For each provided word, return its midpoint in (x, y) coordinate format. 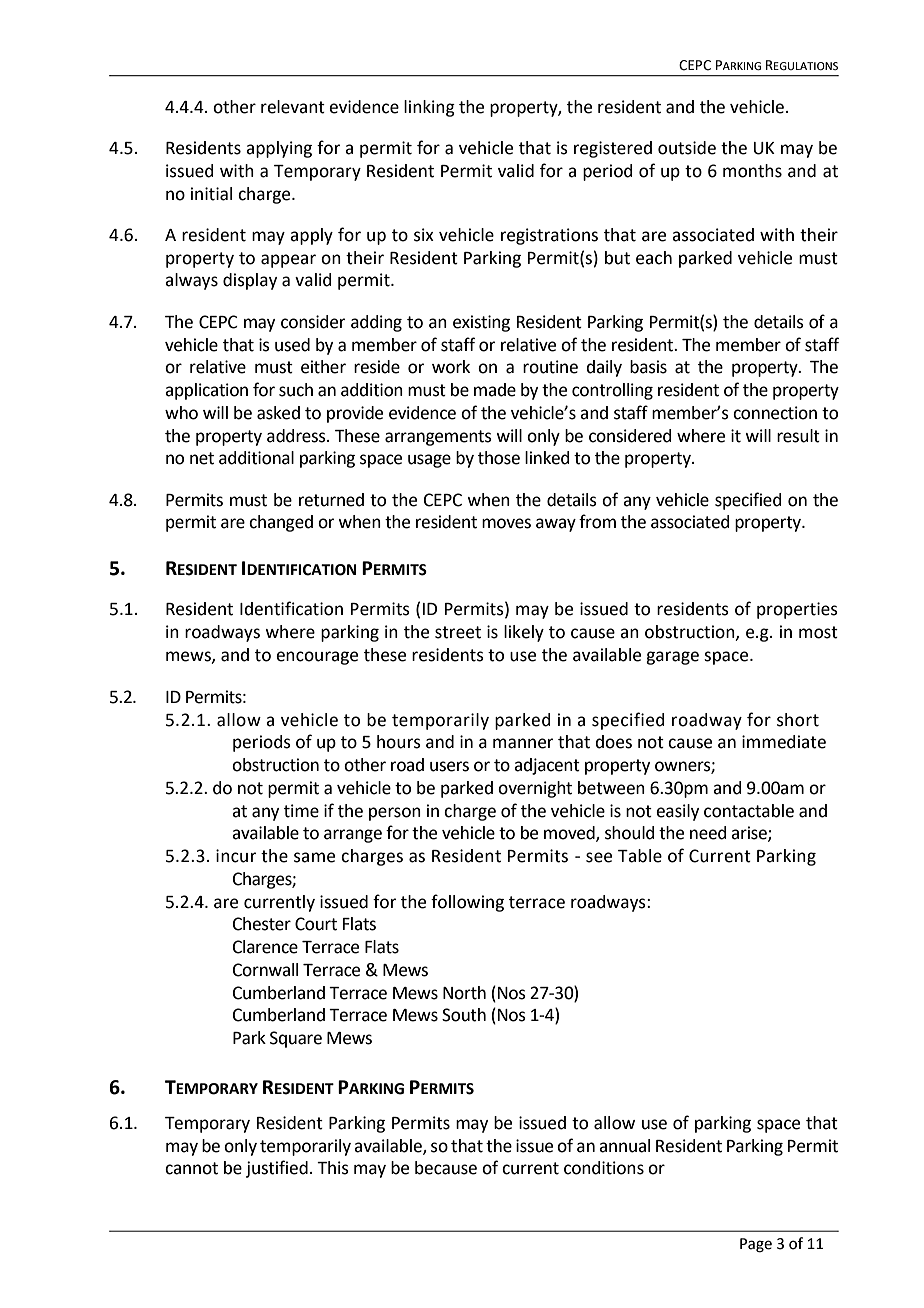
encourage (317, 658)
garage (672, 658)
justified (277, 1169)
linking (429, 108)
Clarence (265, 947)
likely (524, 633)
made (495, 390)
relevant (293, 107)
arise (750, 834)
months (752, 171)
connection (775, 413)
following (467, 903)
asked (278, 413)
